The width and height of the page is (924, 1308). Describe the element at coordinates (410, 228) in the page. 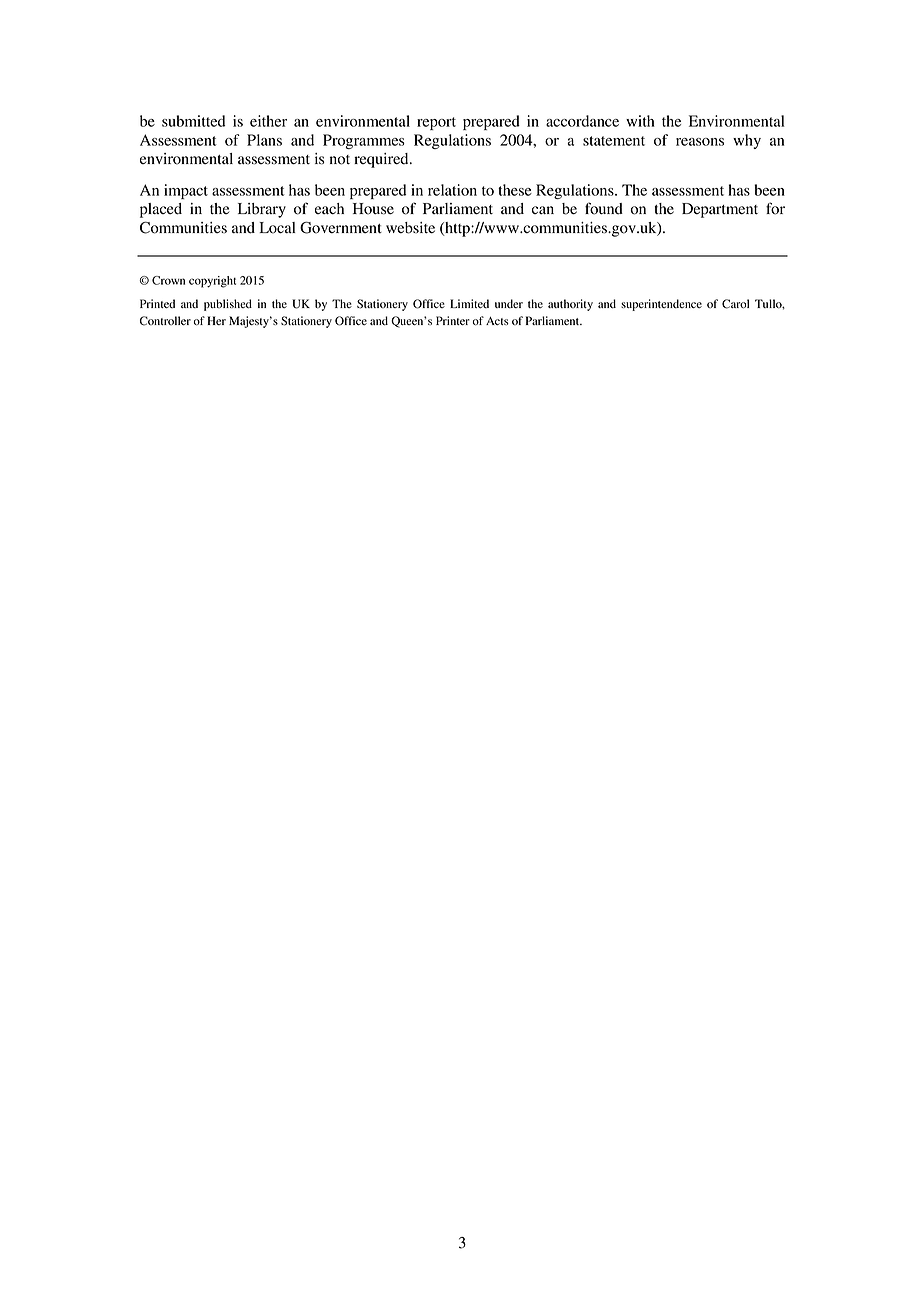

I see `website` at that location.
